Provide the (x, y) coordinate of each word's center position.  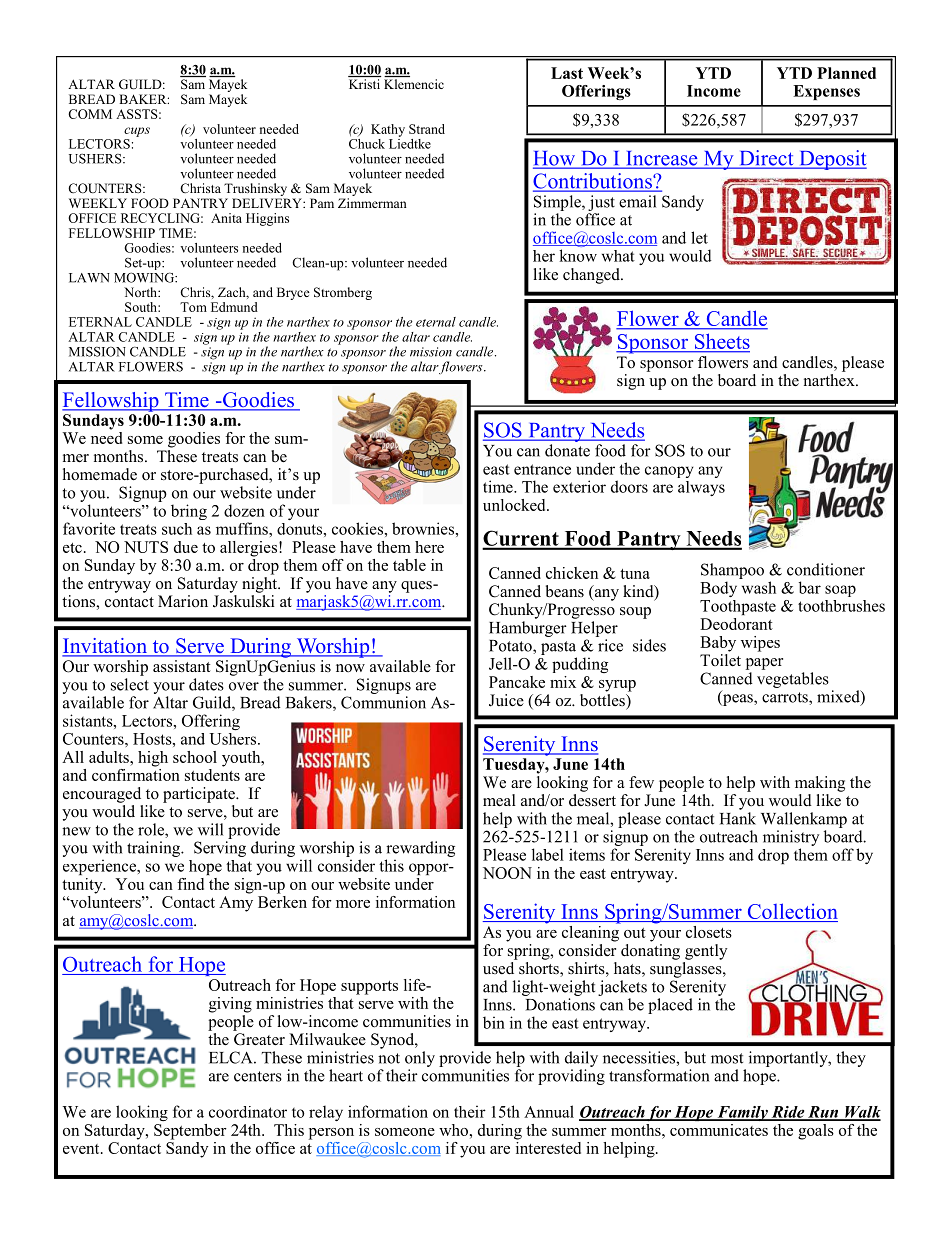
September (190, 1132)
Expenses (826, 92)
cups (137, 132)
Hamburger (528, 629)
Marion (183, 601)
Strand (427, 129)
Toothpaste (738, 607)
